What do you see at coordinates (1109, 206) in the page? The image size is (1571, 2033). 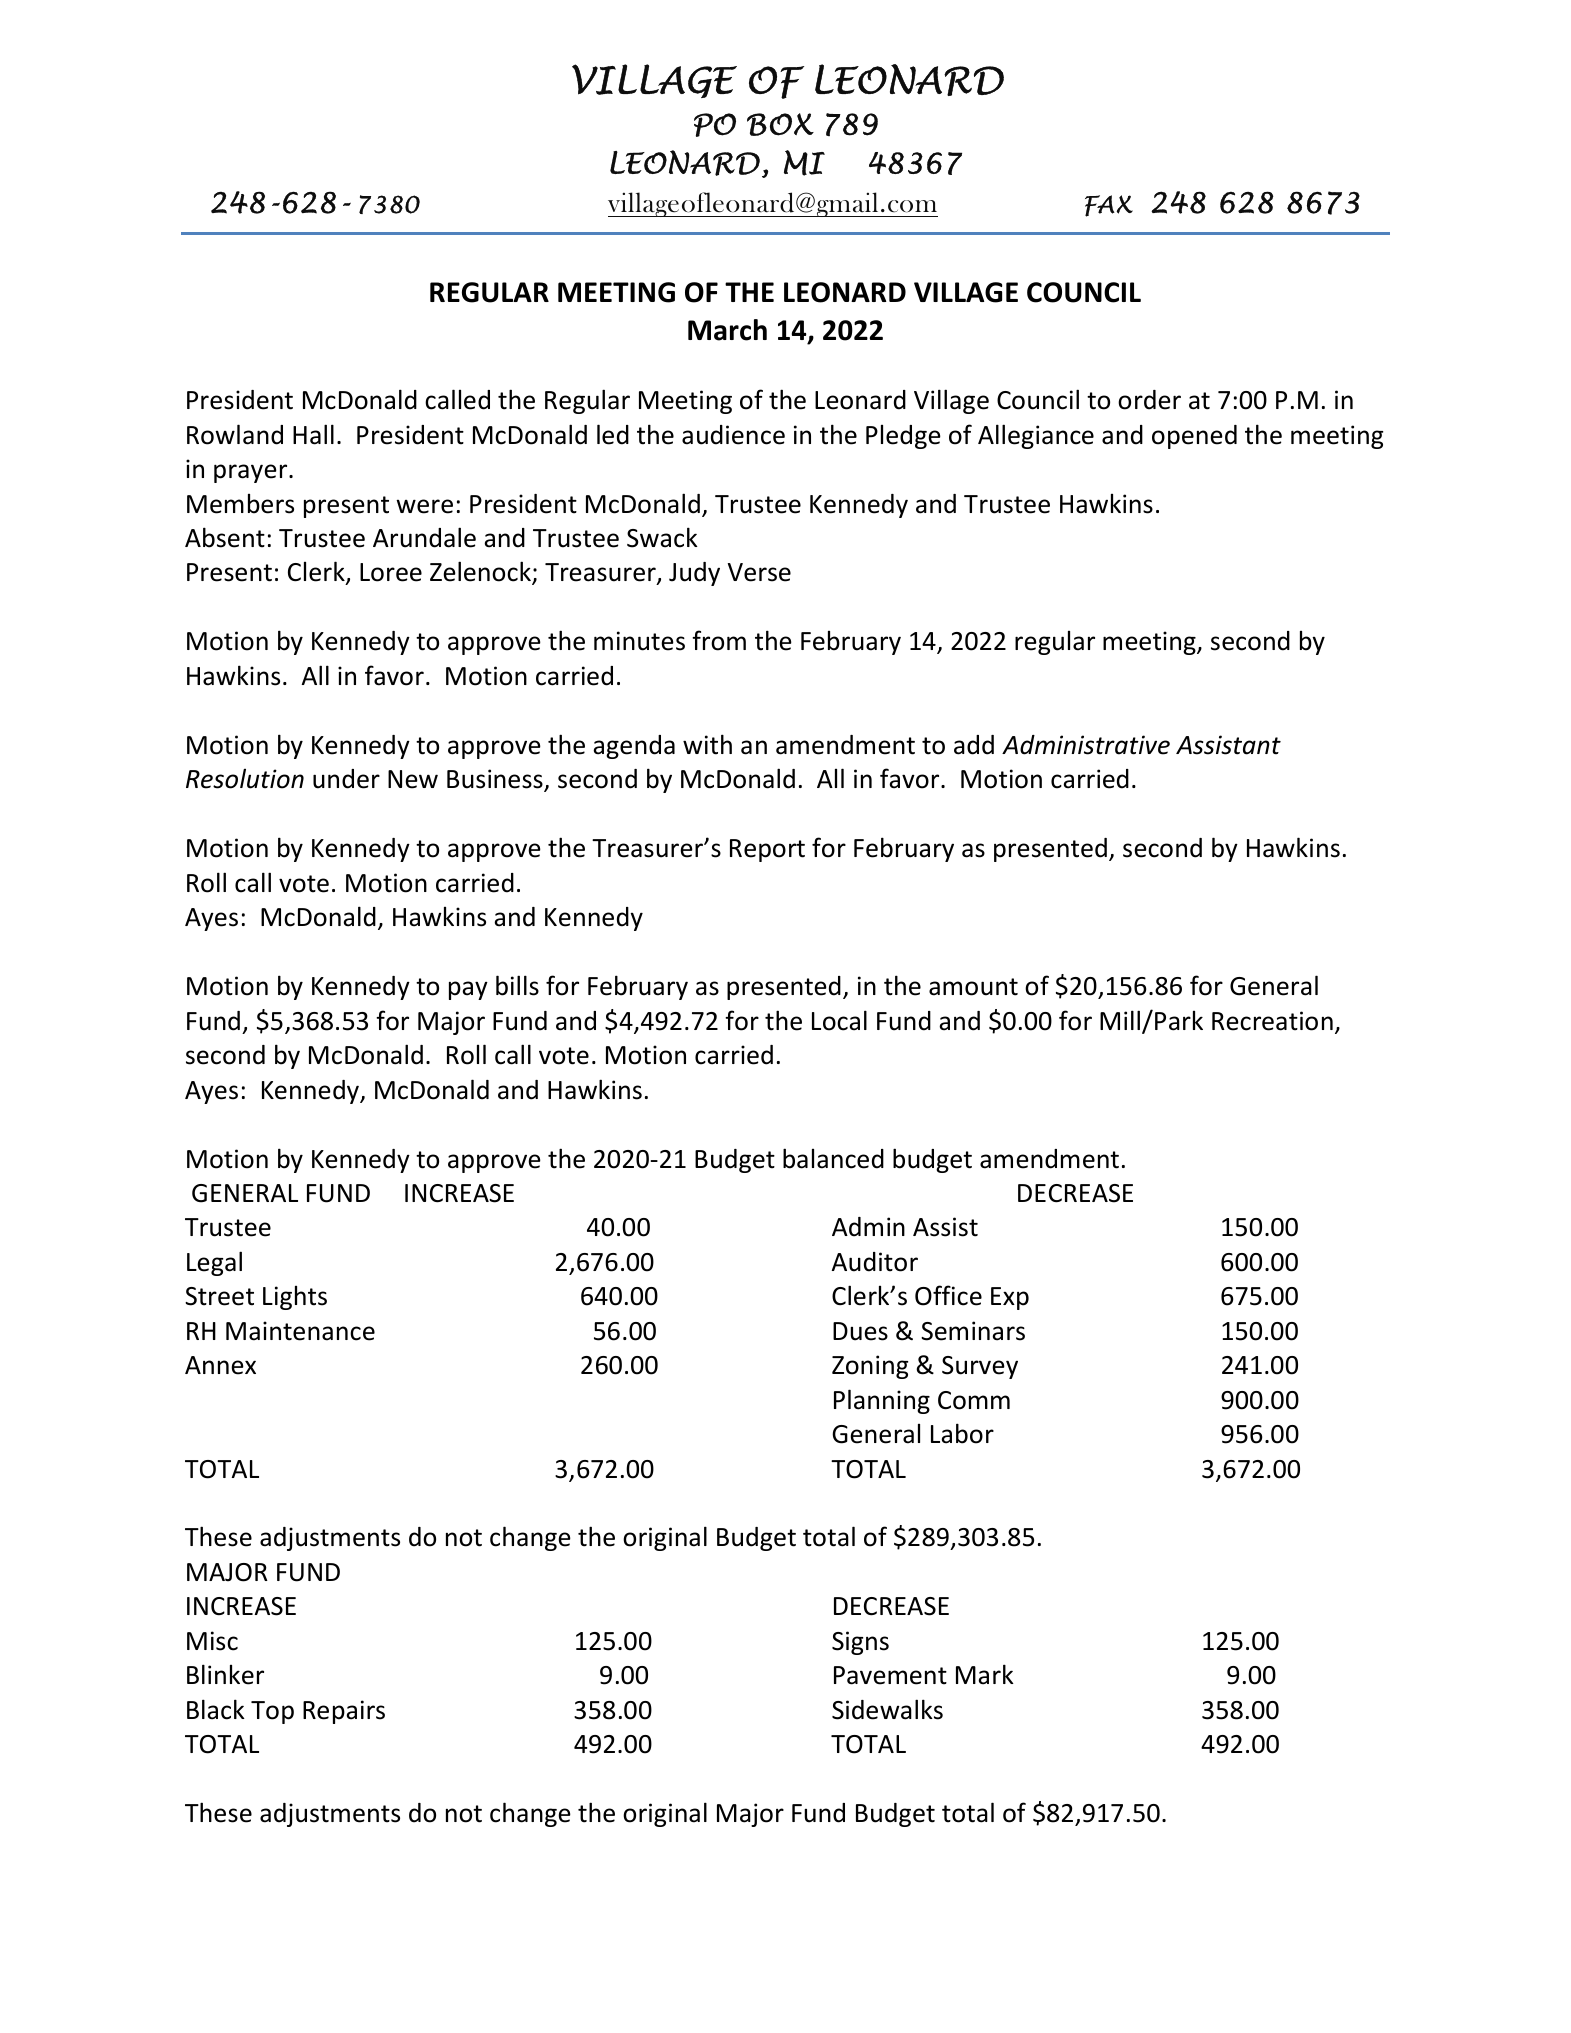 I see `FAX` at bounding box center [1109, 206].
